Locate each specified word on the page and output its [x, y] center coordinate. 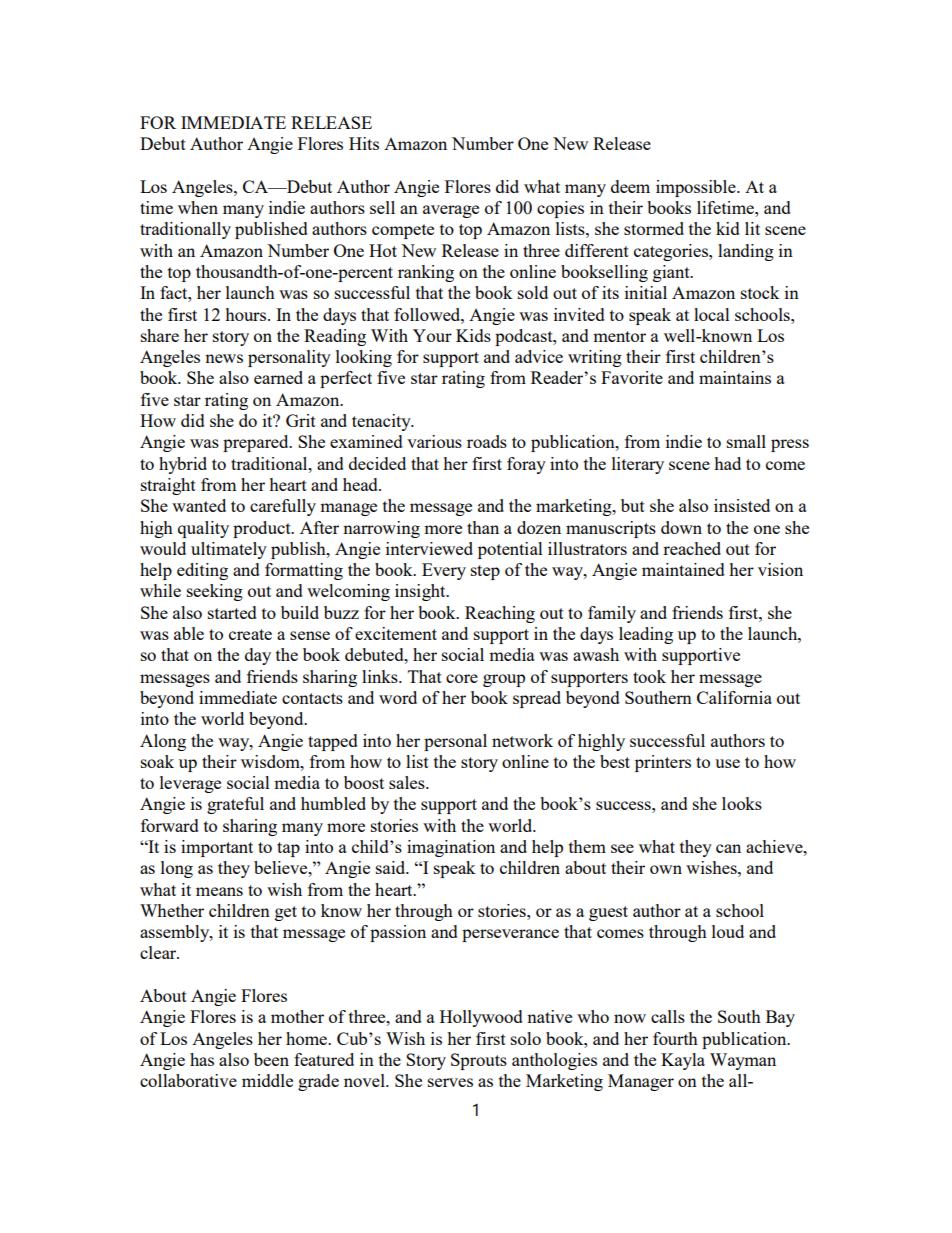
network [522, 740]
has [202, 1059]
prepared [257, 443]
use [727, 763]
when [198, 207]
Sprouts [479, 1061]
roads [487, 441]
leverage [190, 784]
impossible [697, 188]
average [451, 211]
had [727, 463]
